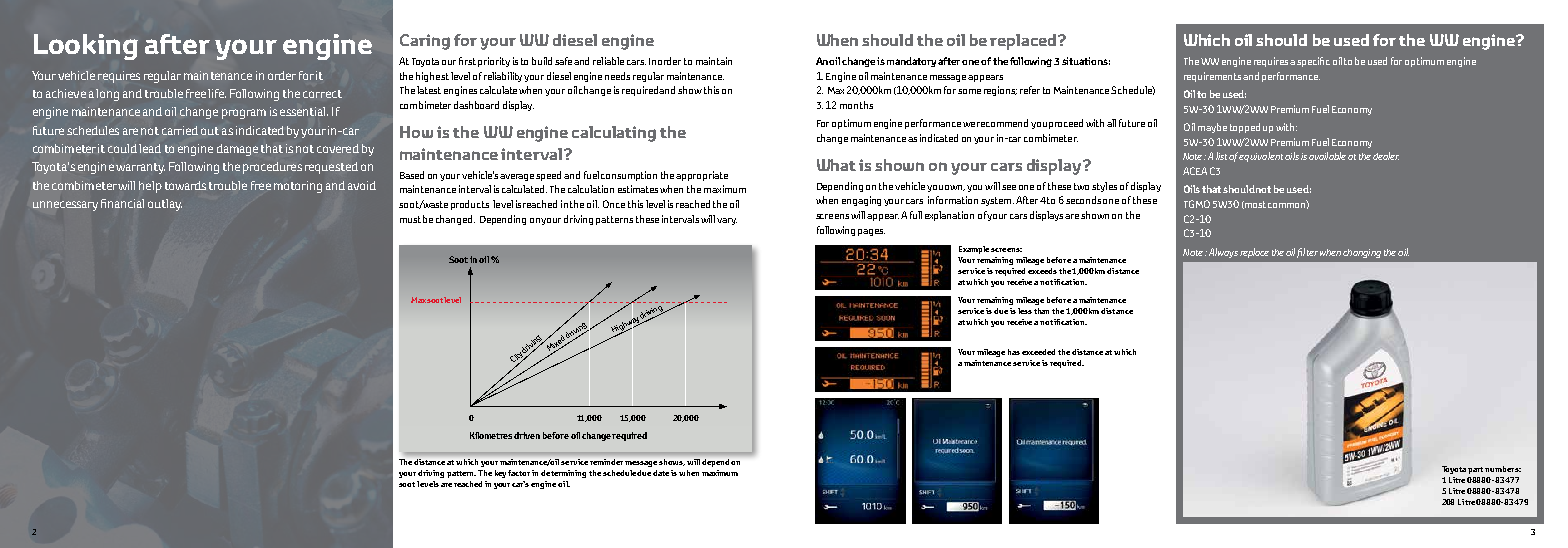  I want to click on engaging, so click(861, 201).
